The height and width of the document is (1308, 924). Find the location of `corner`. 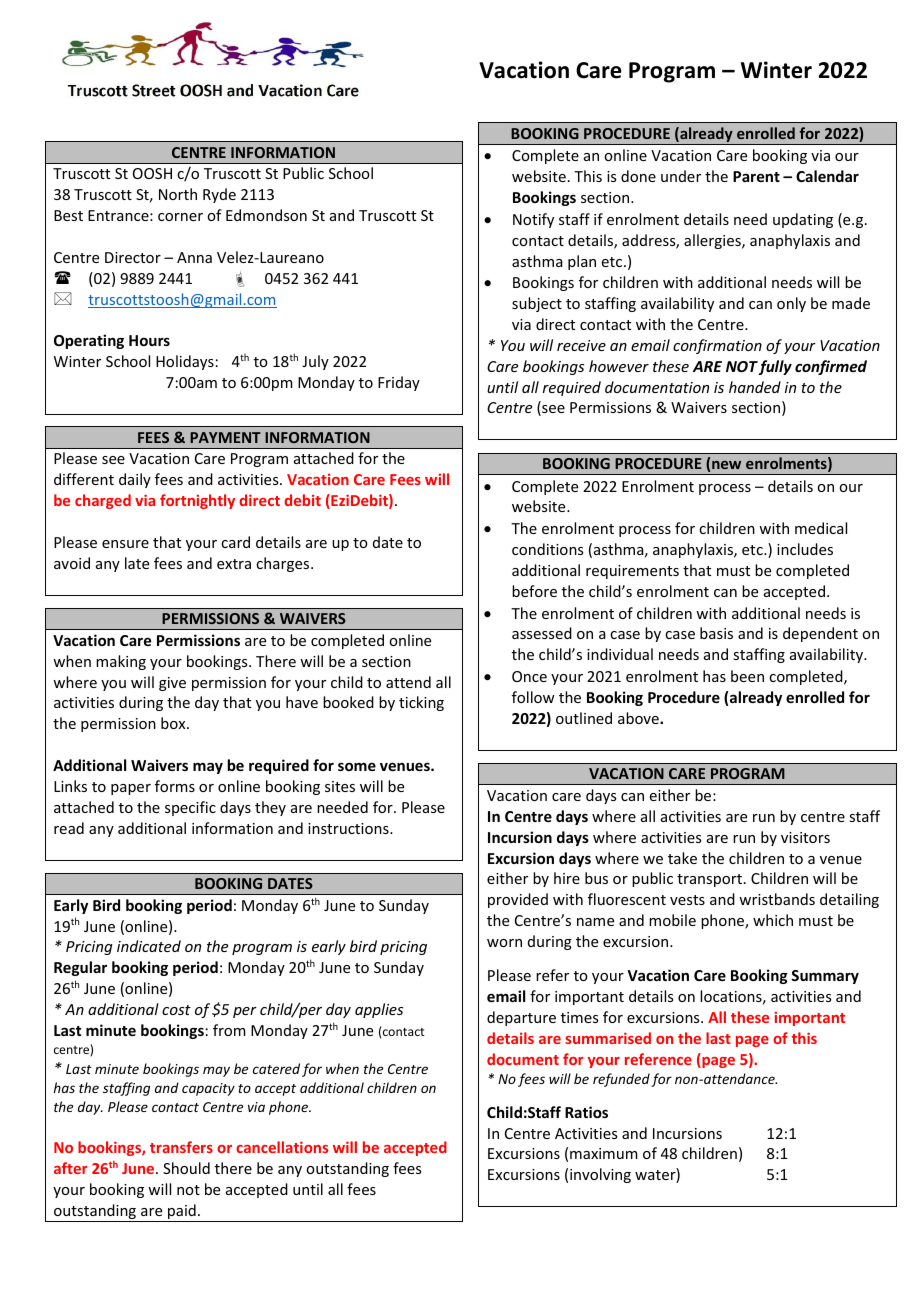

corner is located at coordinates (180, 217).
